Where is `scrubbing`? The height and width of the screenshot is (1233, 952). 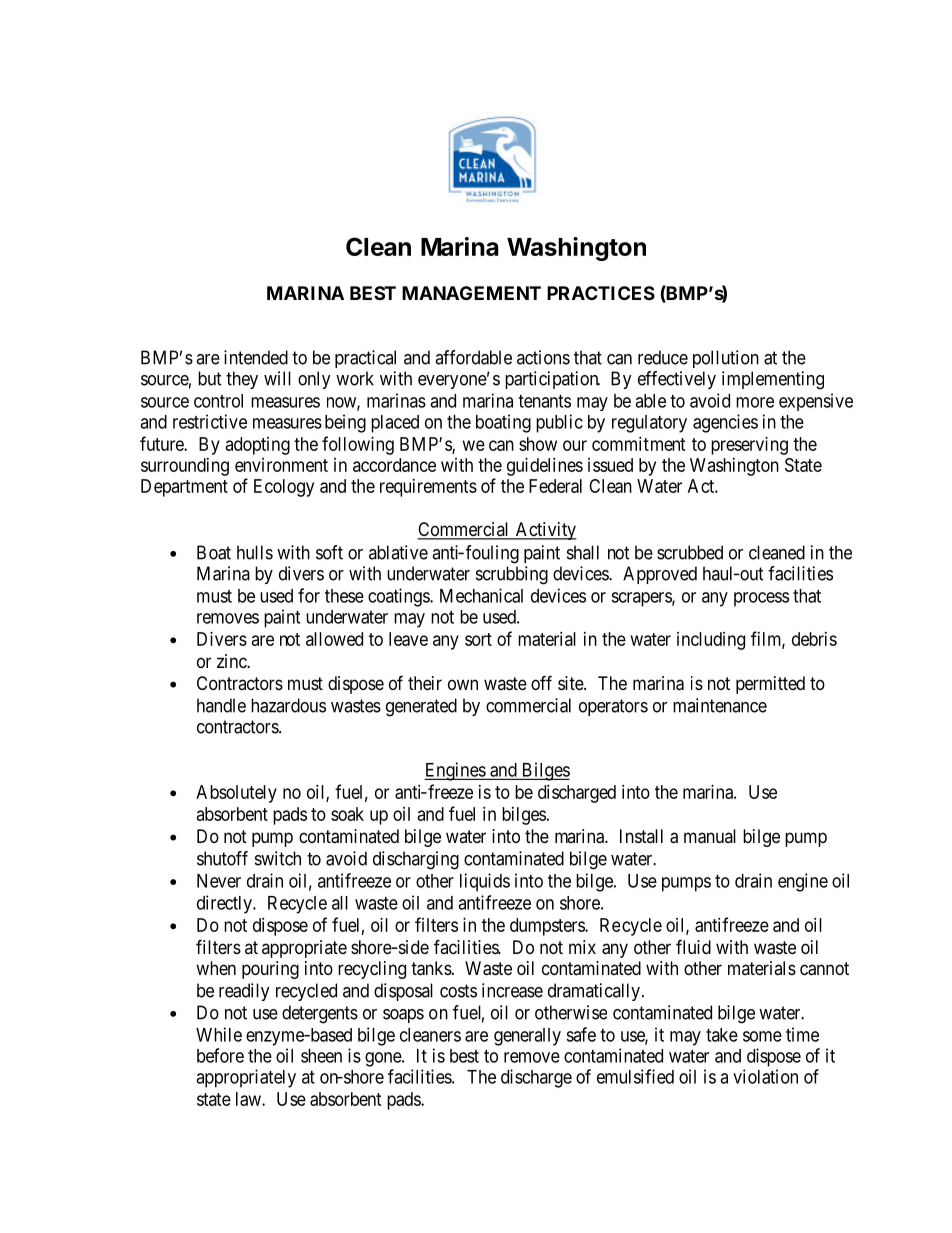 scrubbing is located at coordinates (512, 575).
